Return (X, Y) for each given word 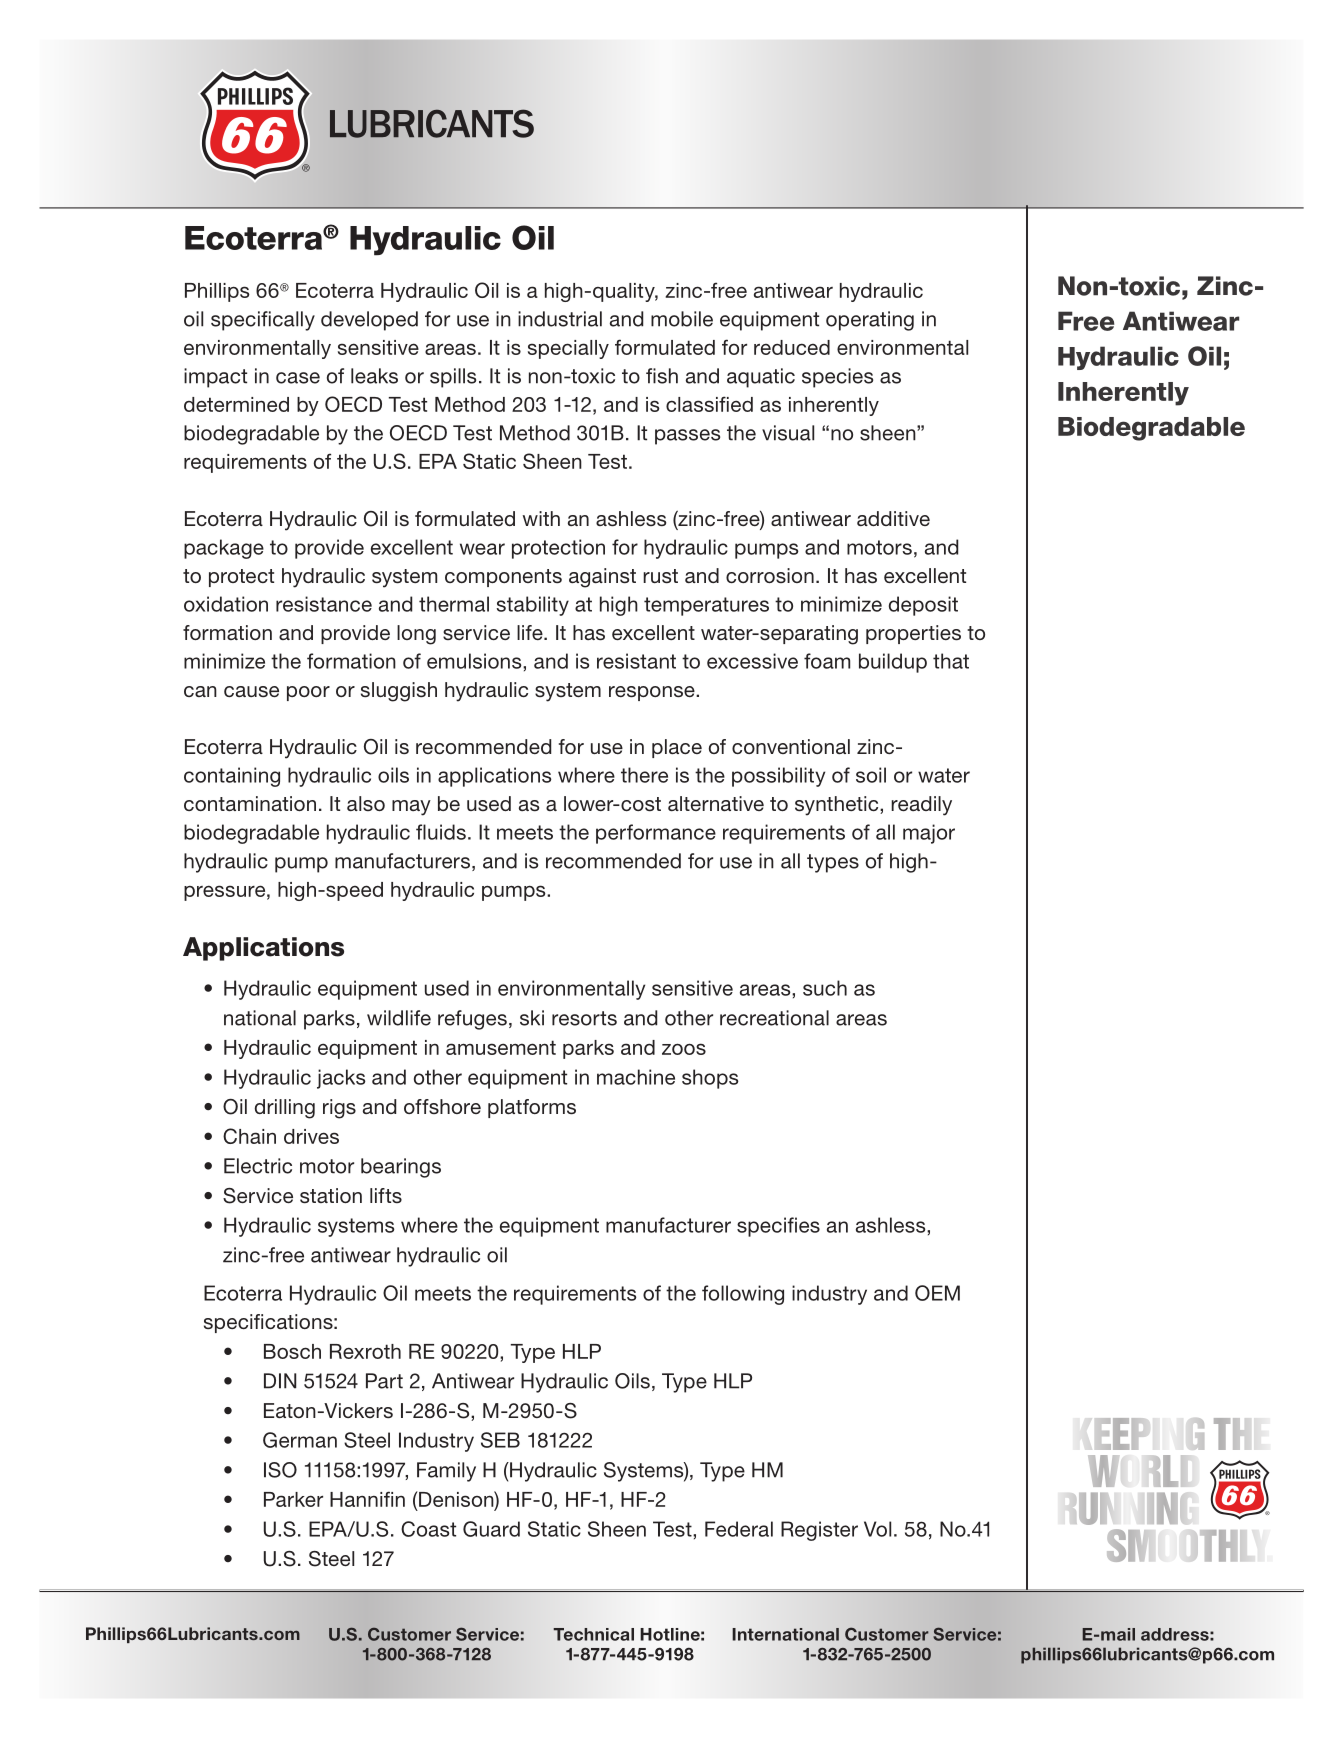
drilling (285, 1109)
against (602, 578)
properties (913, 634)
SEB (500, 1440)
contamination (250, 803)
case (298, 378)
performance (656, 834)
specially (568, 349)
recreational (774, 1018)
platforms (532, 1108)
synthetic (838, 806)
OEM (937, 1293)
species (837, 378)
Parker (293, 1499)
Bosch (292, 1351)
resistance (324, 604)
